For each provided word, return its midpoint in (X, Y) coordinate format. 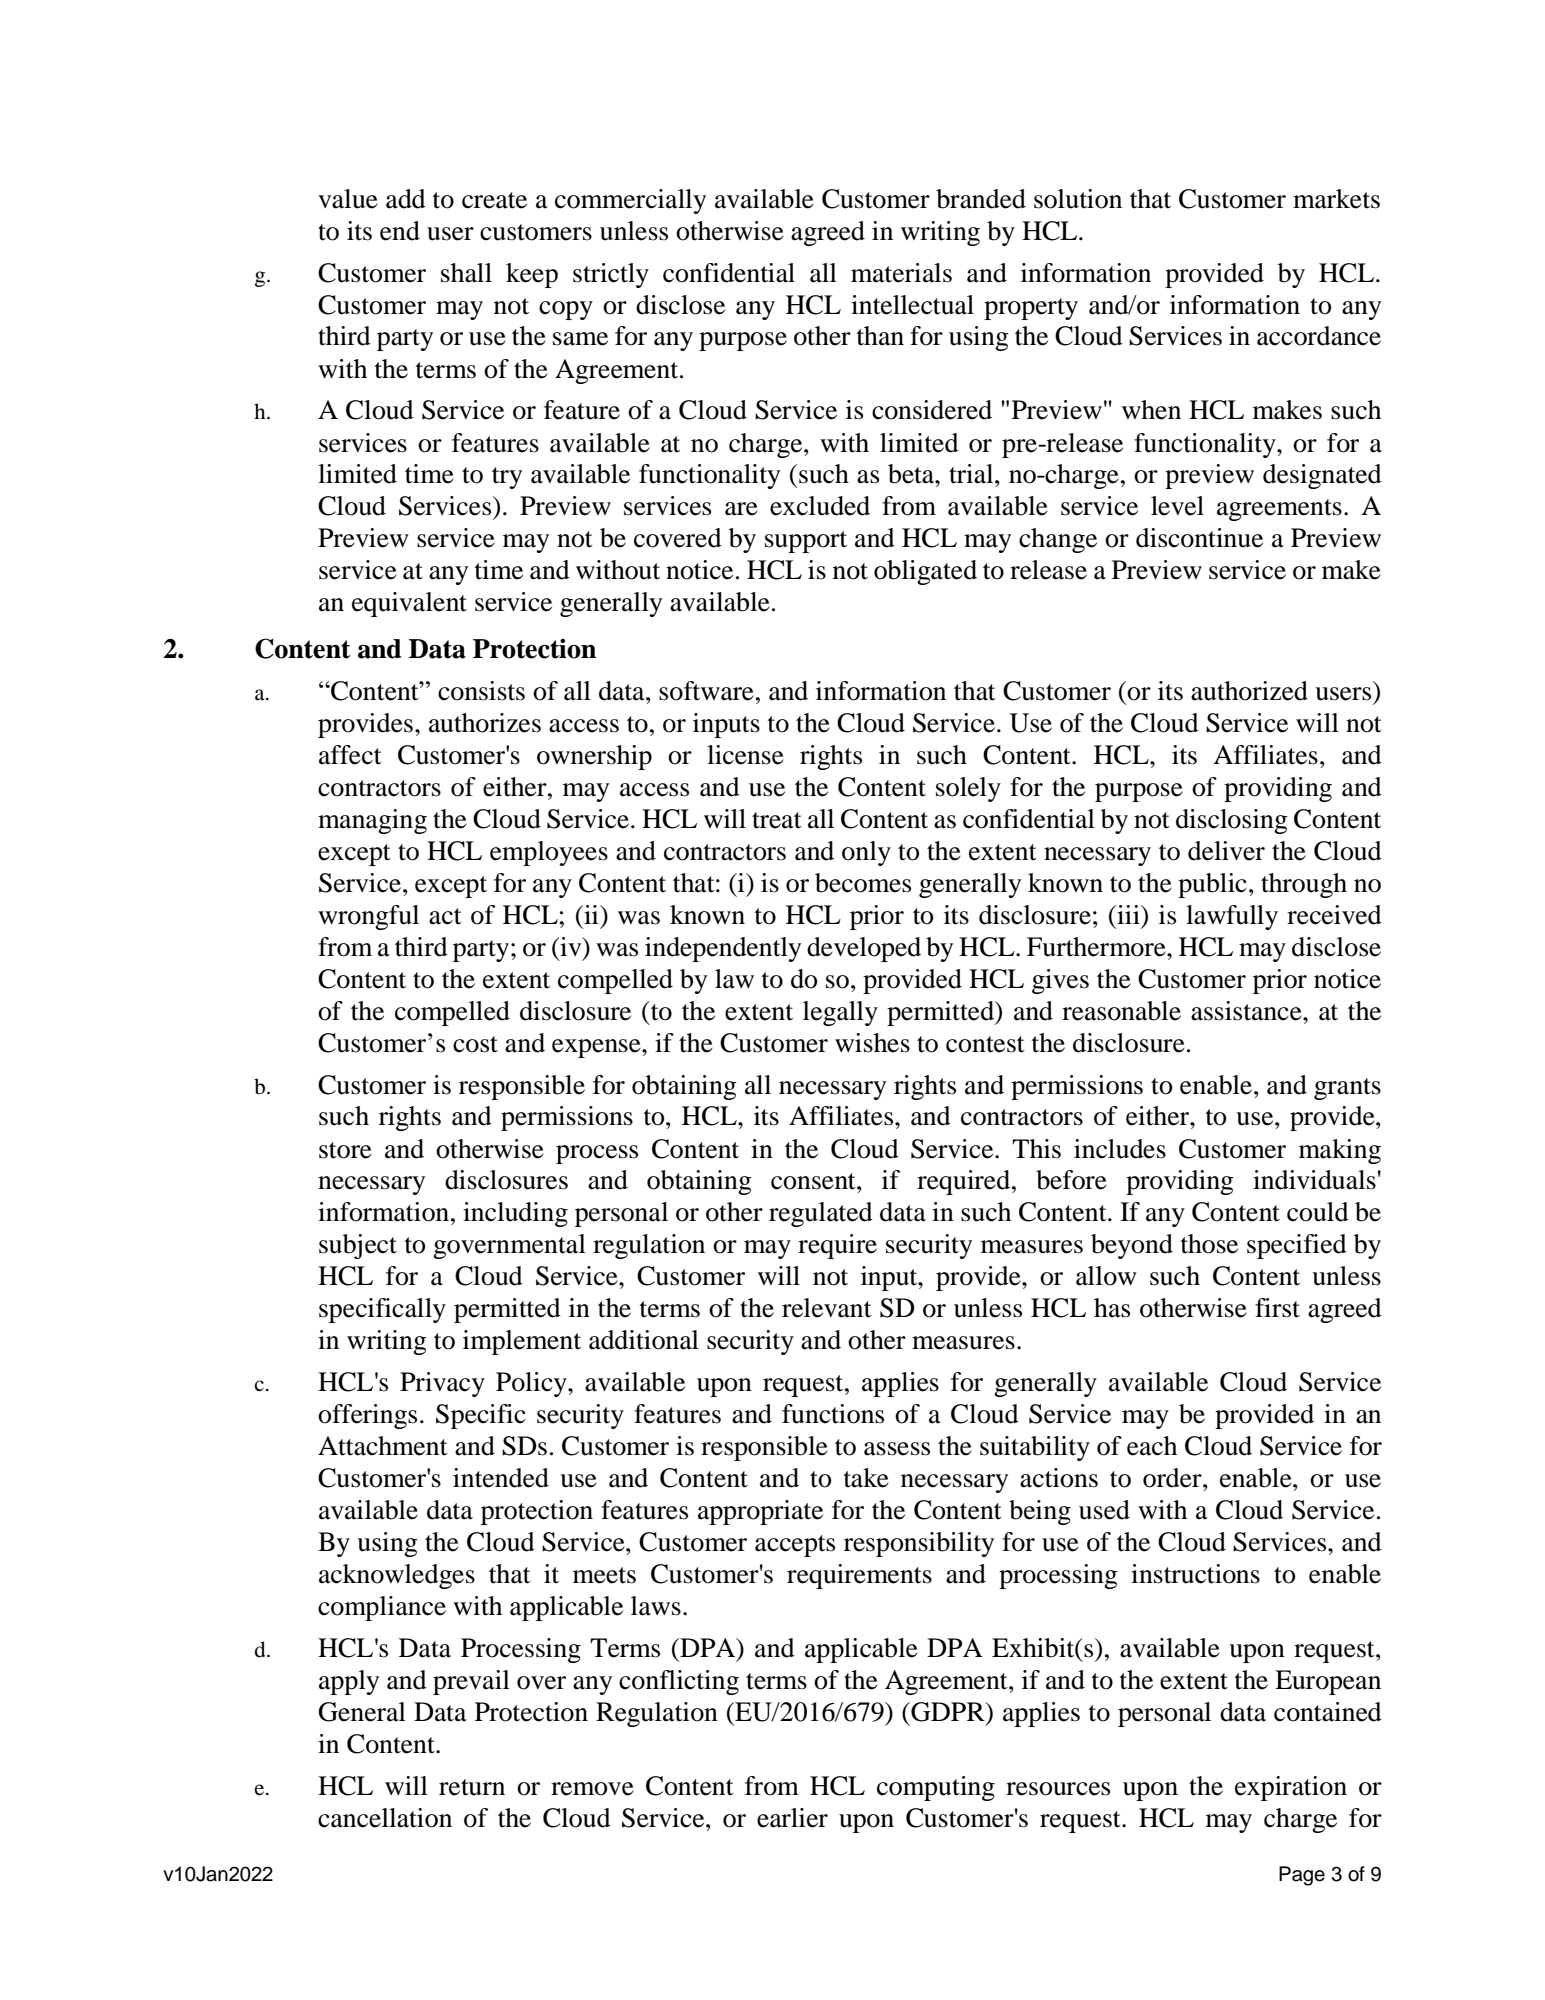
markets (1336, 199)
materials (901, 273)
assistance (1247, 1011)
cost (475, 1044)
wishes (872, 1043)
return (472, 1787)
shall (466, 273)
